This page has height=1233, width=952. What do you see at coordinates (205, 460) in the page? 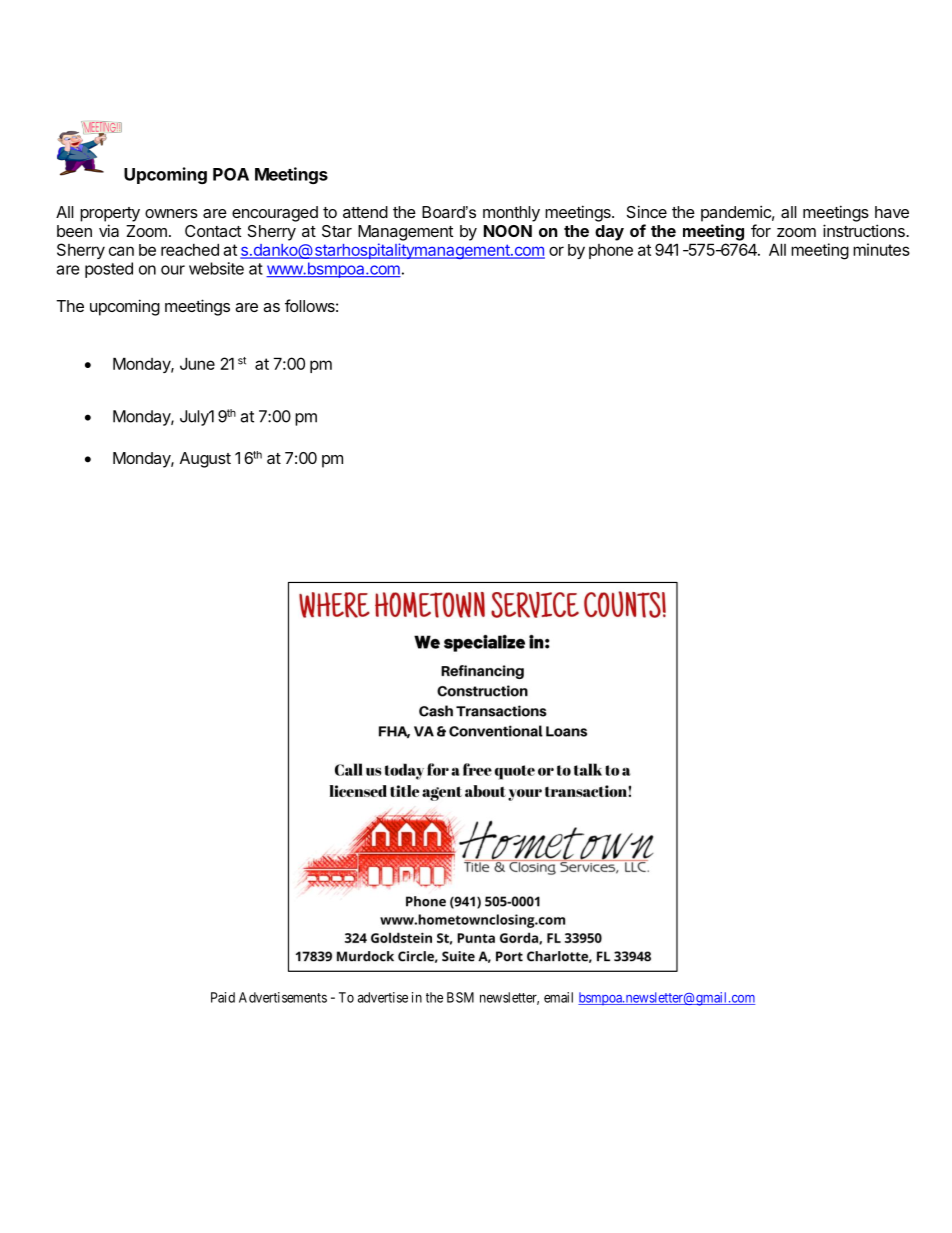
I see `August` at bounding box center [205, 460].
